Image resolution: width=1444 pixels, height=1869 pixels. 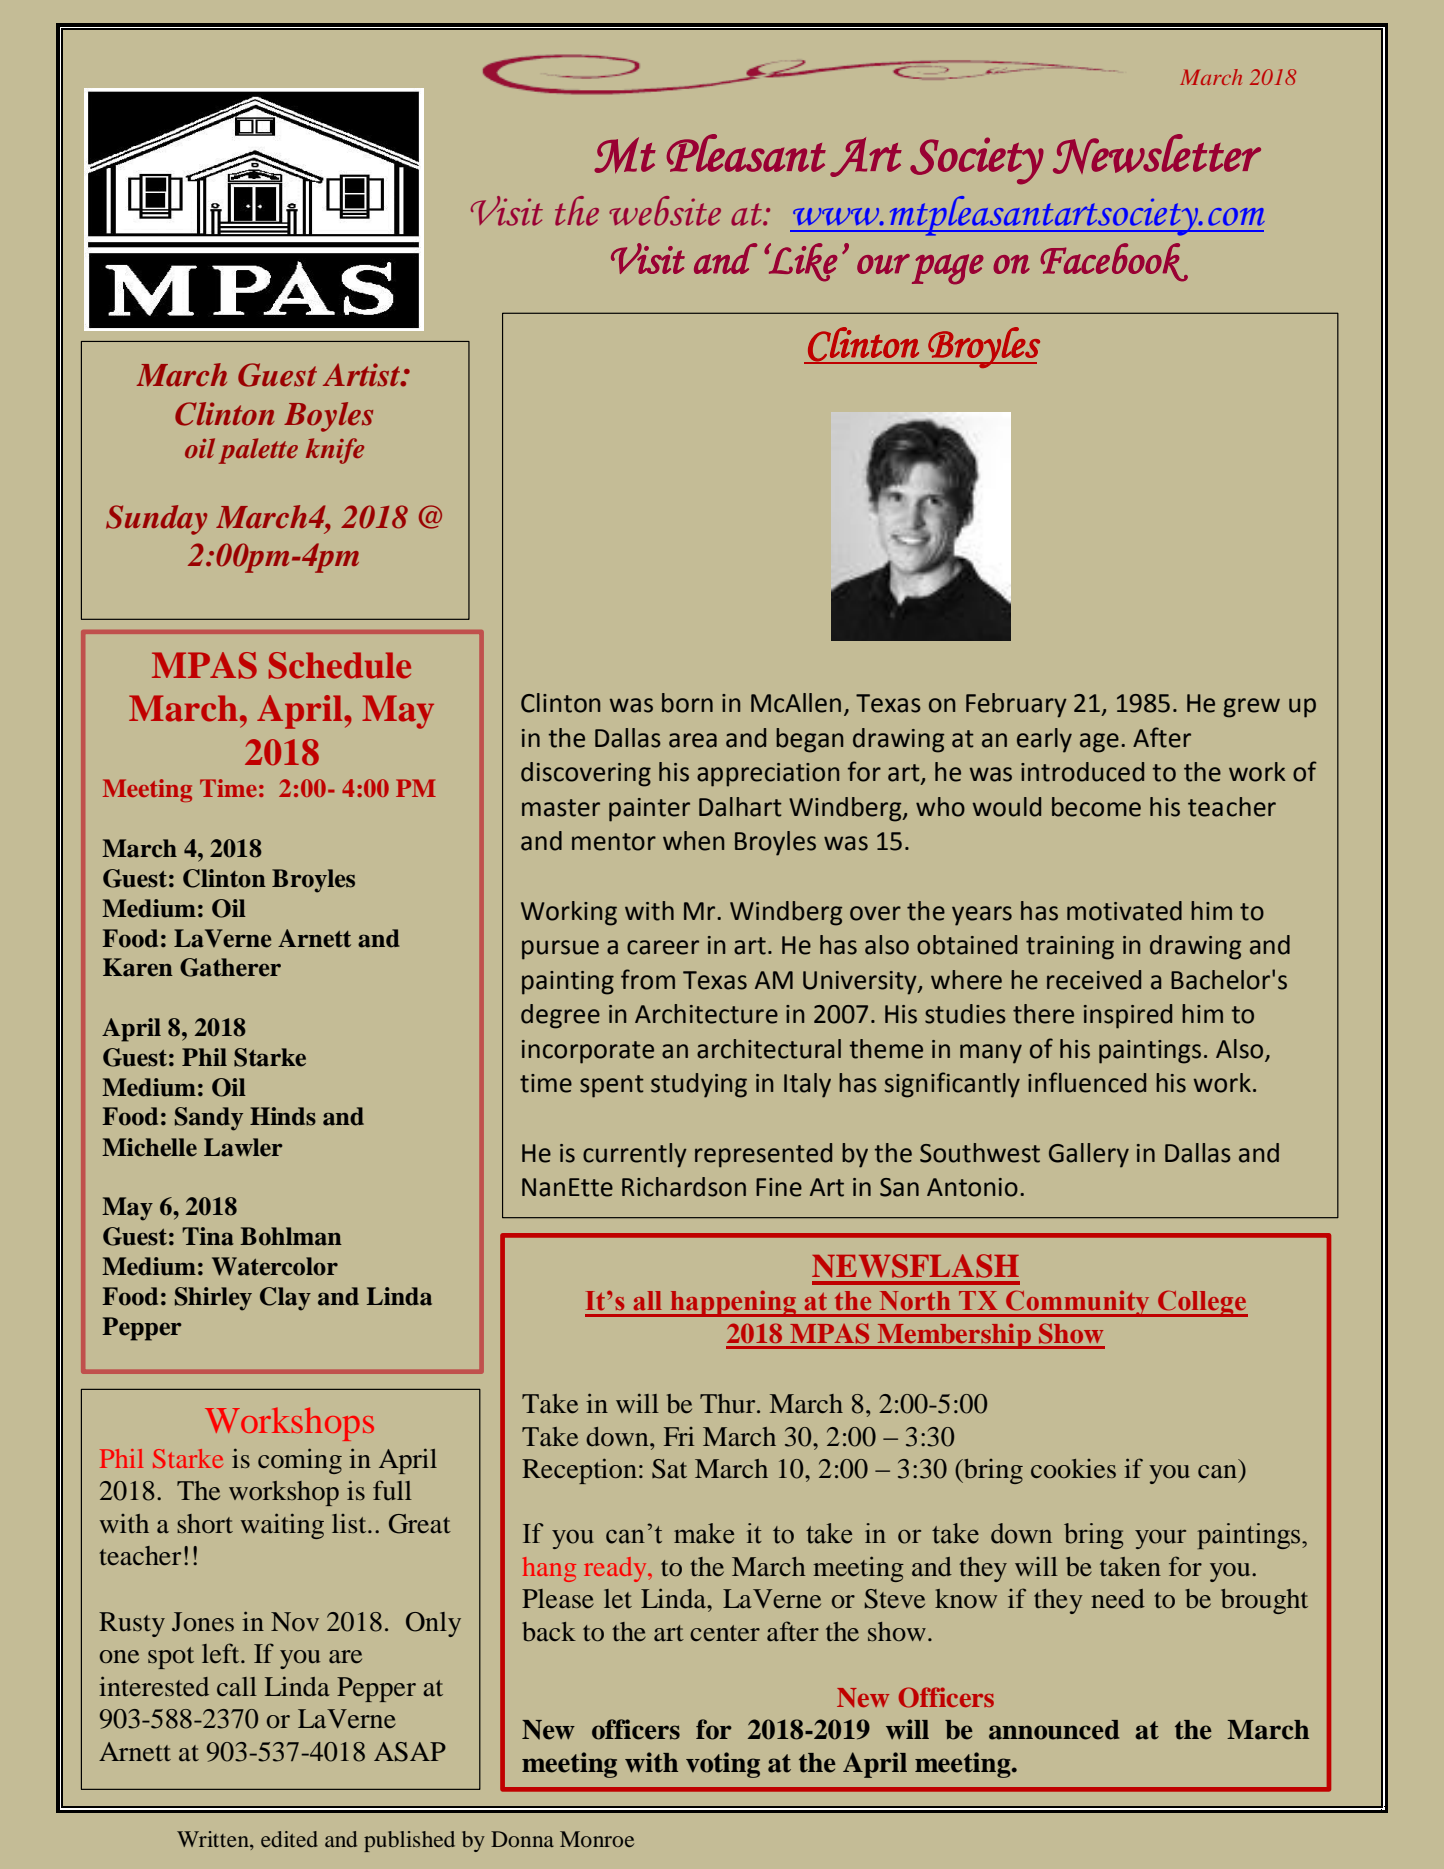 What do you see at coordinates (665, 211) in the page?
I see `website` at bounding box center [665, 211].
